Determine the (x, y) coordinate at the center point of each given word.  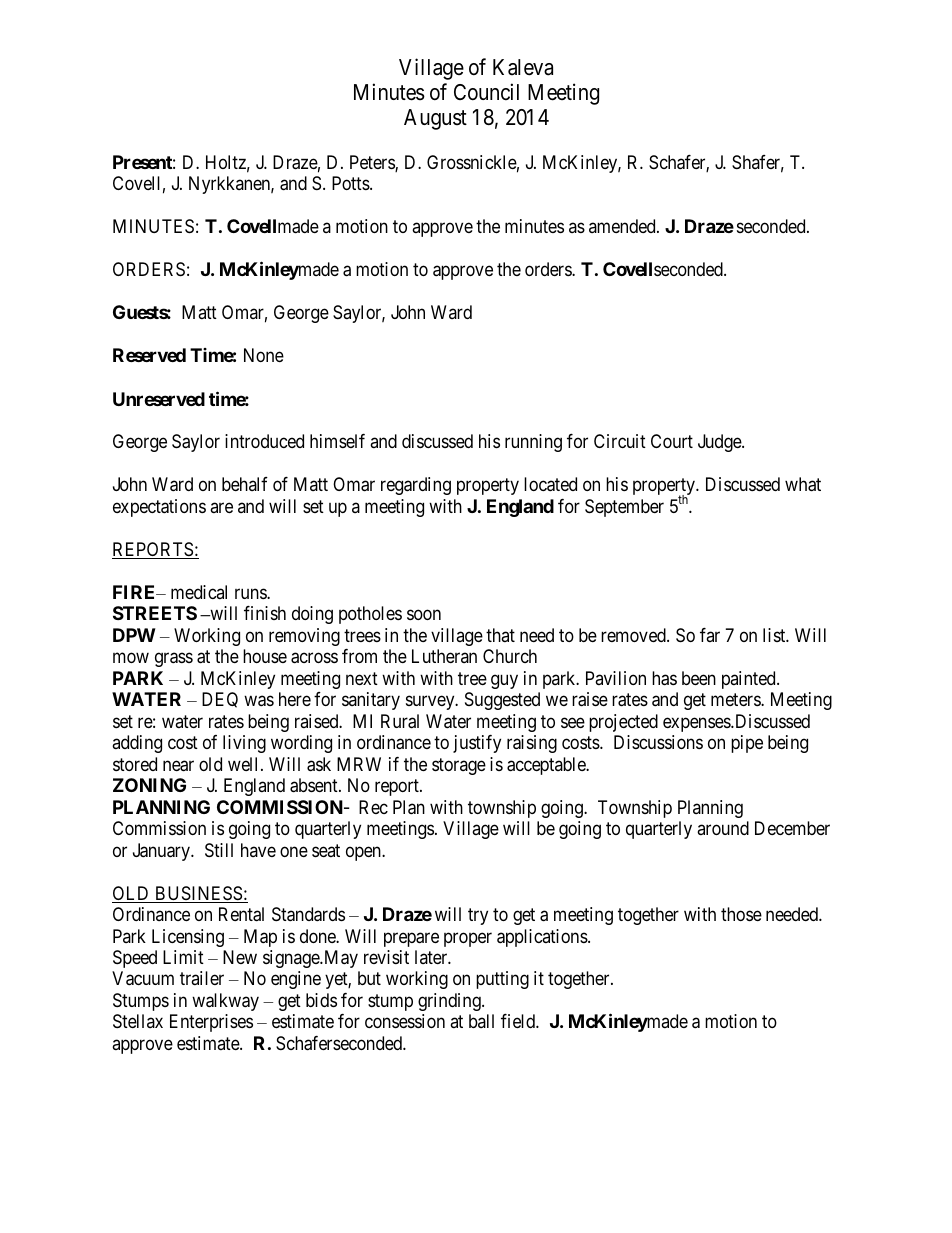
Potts (351, 183)
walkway (225, 1002)
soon (424, 615)
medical (199, 592)
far (710, 635)
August (435, 119)
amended (623, 226)
